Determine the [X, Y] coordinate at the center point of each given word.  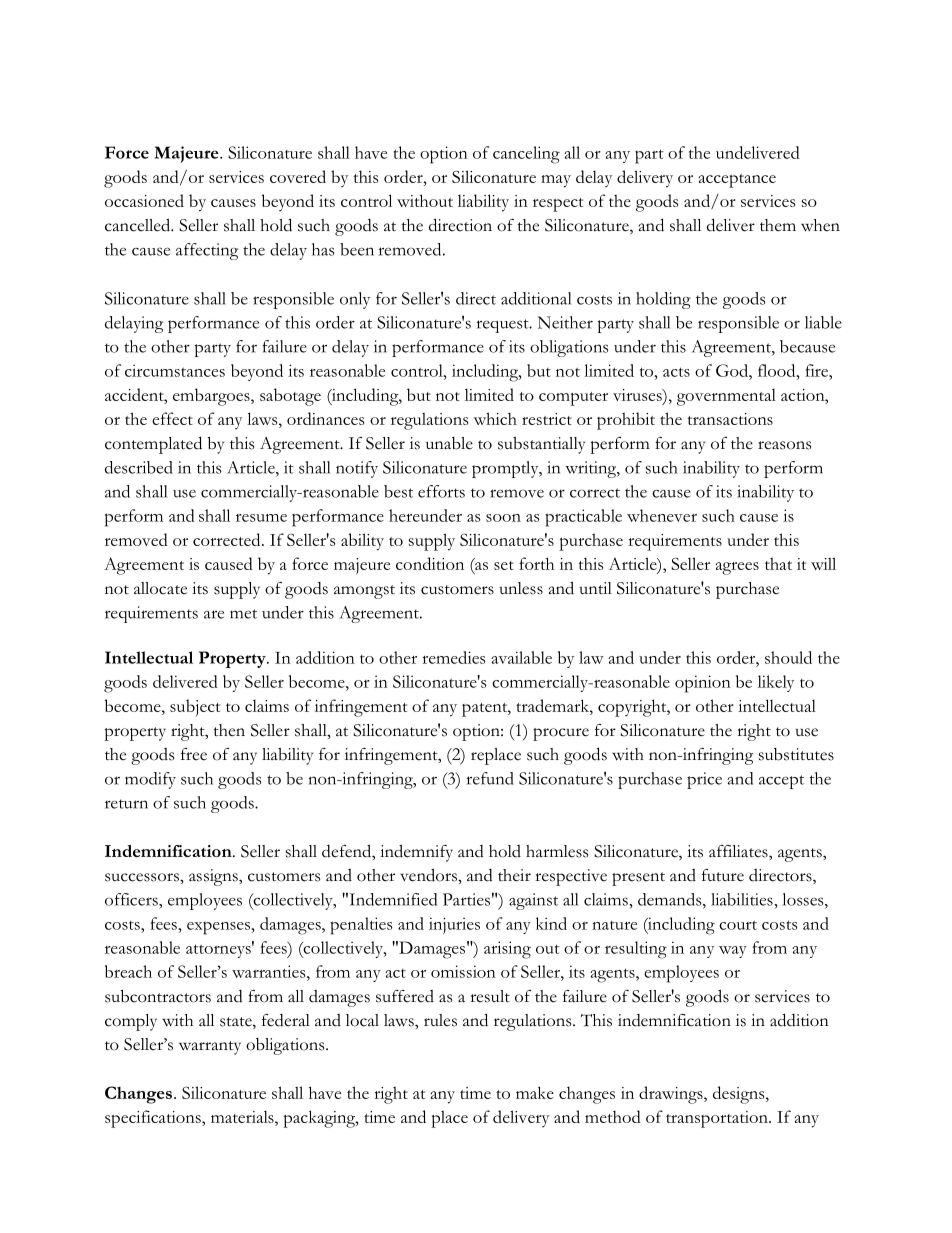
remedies [454, 657]
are [214, 614]
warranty [210, 1048]
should [788, 657]
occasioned [144, 200]
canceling [526, 155]
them [778, 225]
